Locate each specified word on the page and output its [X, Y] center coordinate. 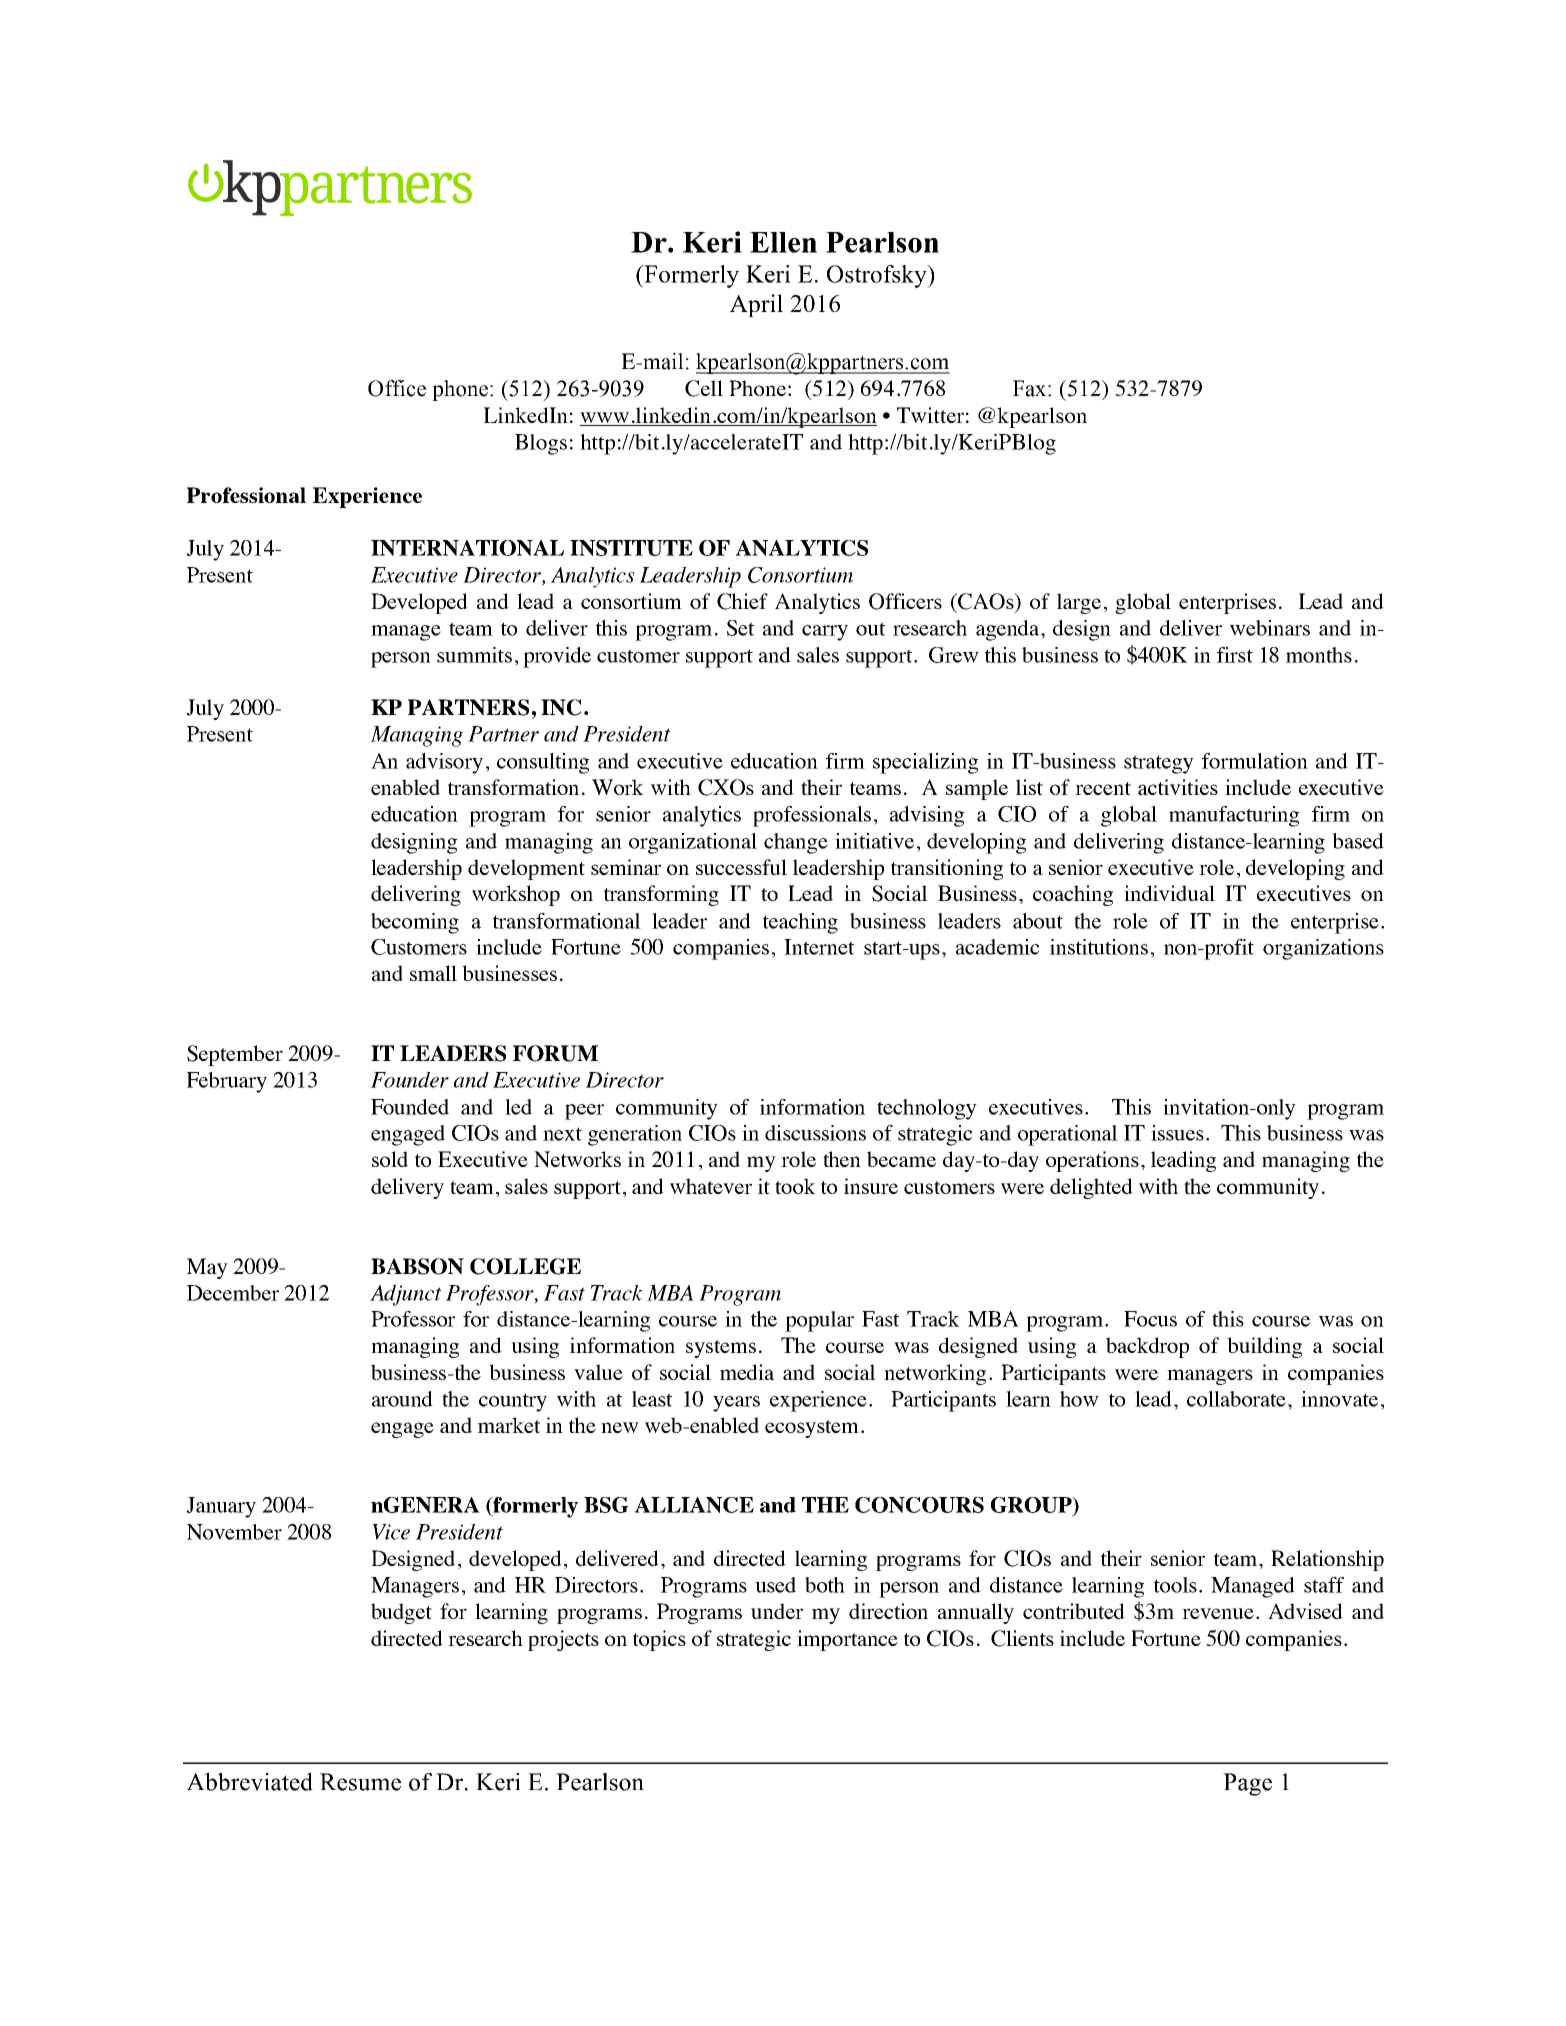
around [402, 1399]
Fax [1031, 388]
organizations [1323, 949]
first [1235, 655]
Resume [360, 1782]
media [747, 1372]
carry [825, 633]
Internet [819, 947]
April [756, 305]
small [433, 973]
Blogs [541, 444]
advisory [444, 763]
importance [847, 1640]
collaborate [1238, 1399]
